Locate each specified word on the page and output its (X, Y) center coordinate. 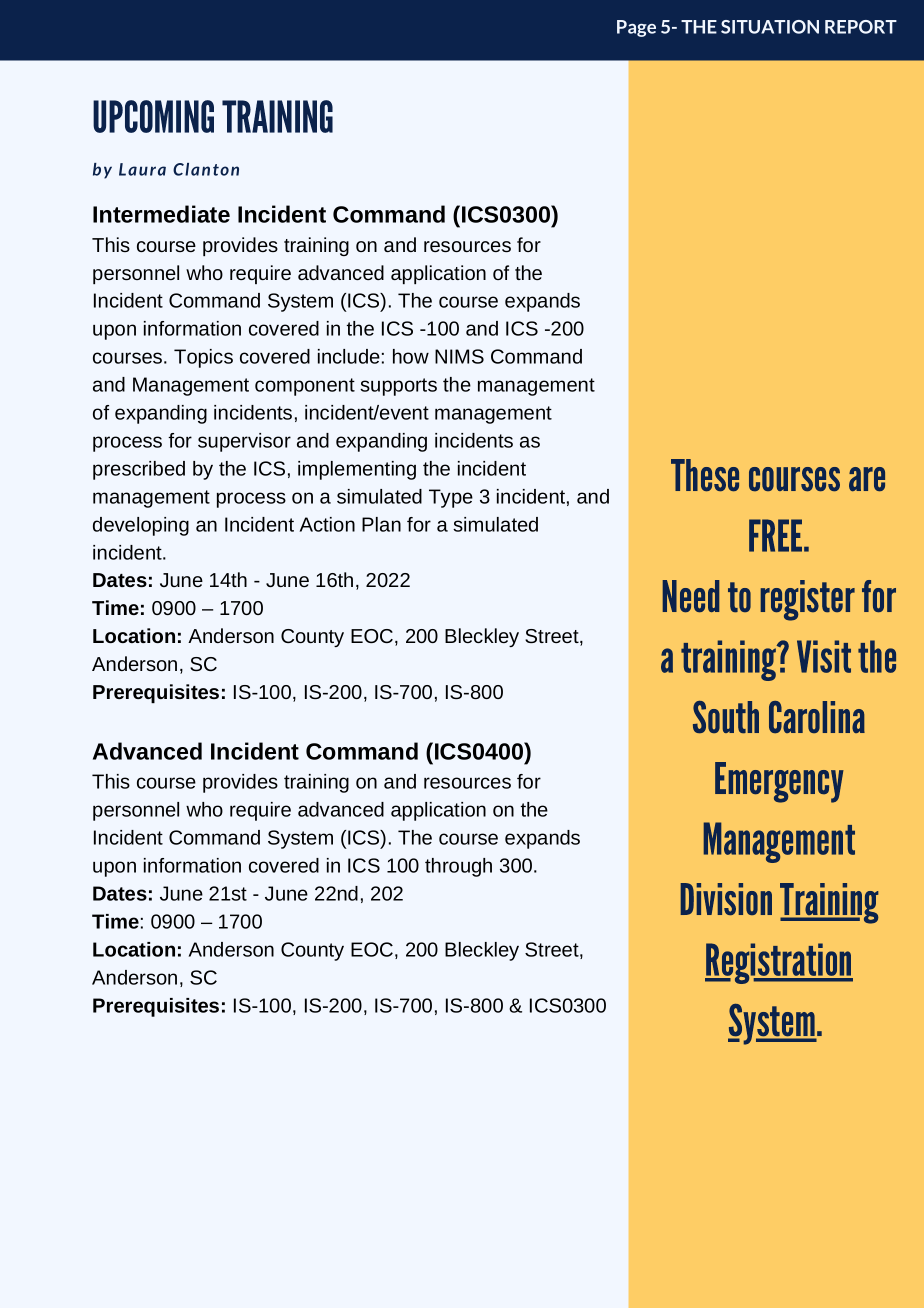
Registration (779, 963)
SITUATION (770, 27)
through (458, 867)
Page (636, 28)
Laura (142, 169)
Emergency (779, 782)
